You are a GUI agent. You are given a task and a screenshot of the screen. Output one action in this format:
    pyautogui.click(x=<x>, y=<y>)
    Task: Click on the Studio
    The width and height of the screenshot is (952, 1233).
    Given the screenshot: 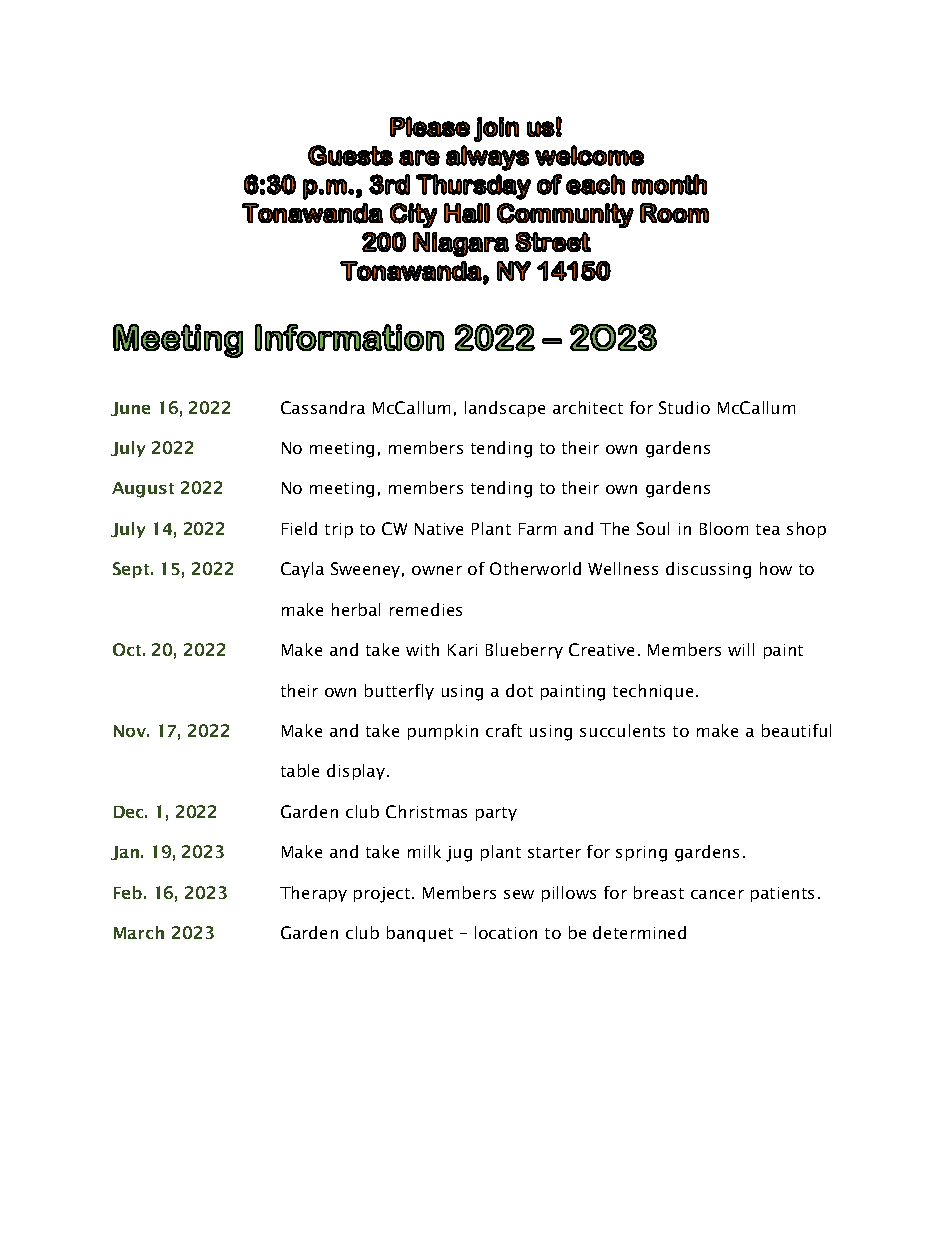 What is the action you would take?
    pyautogui.click(x=684, y=407)
